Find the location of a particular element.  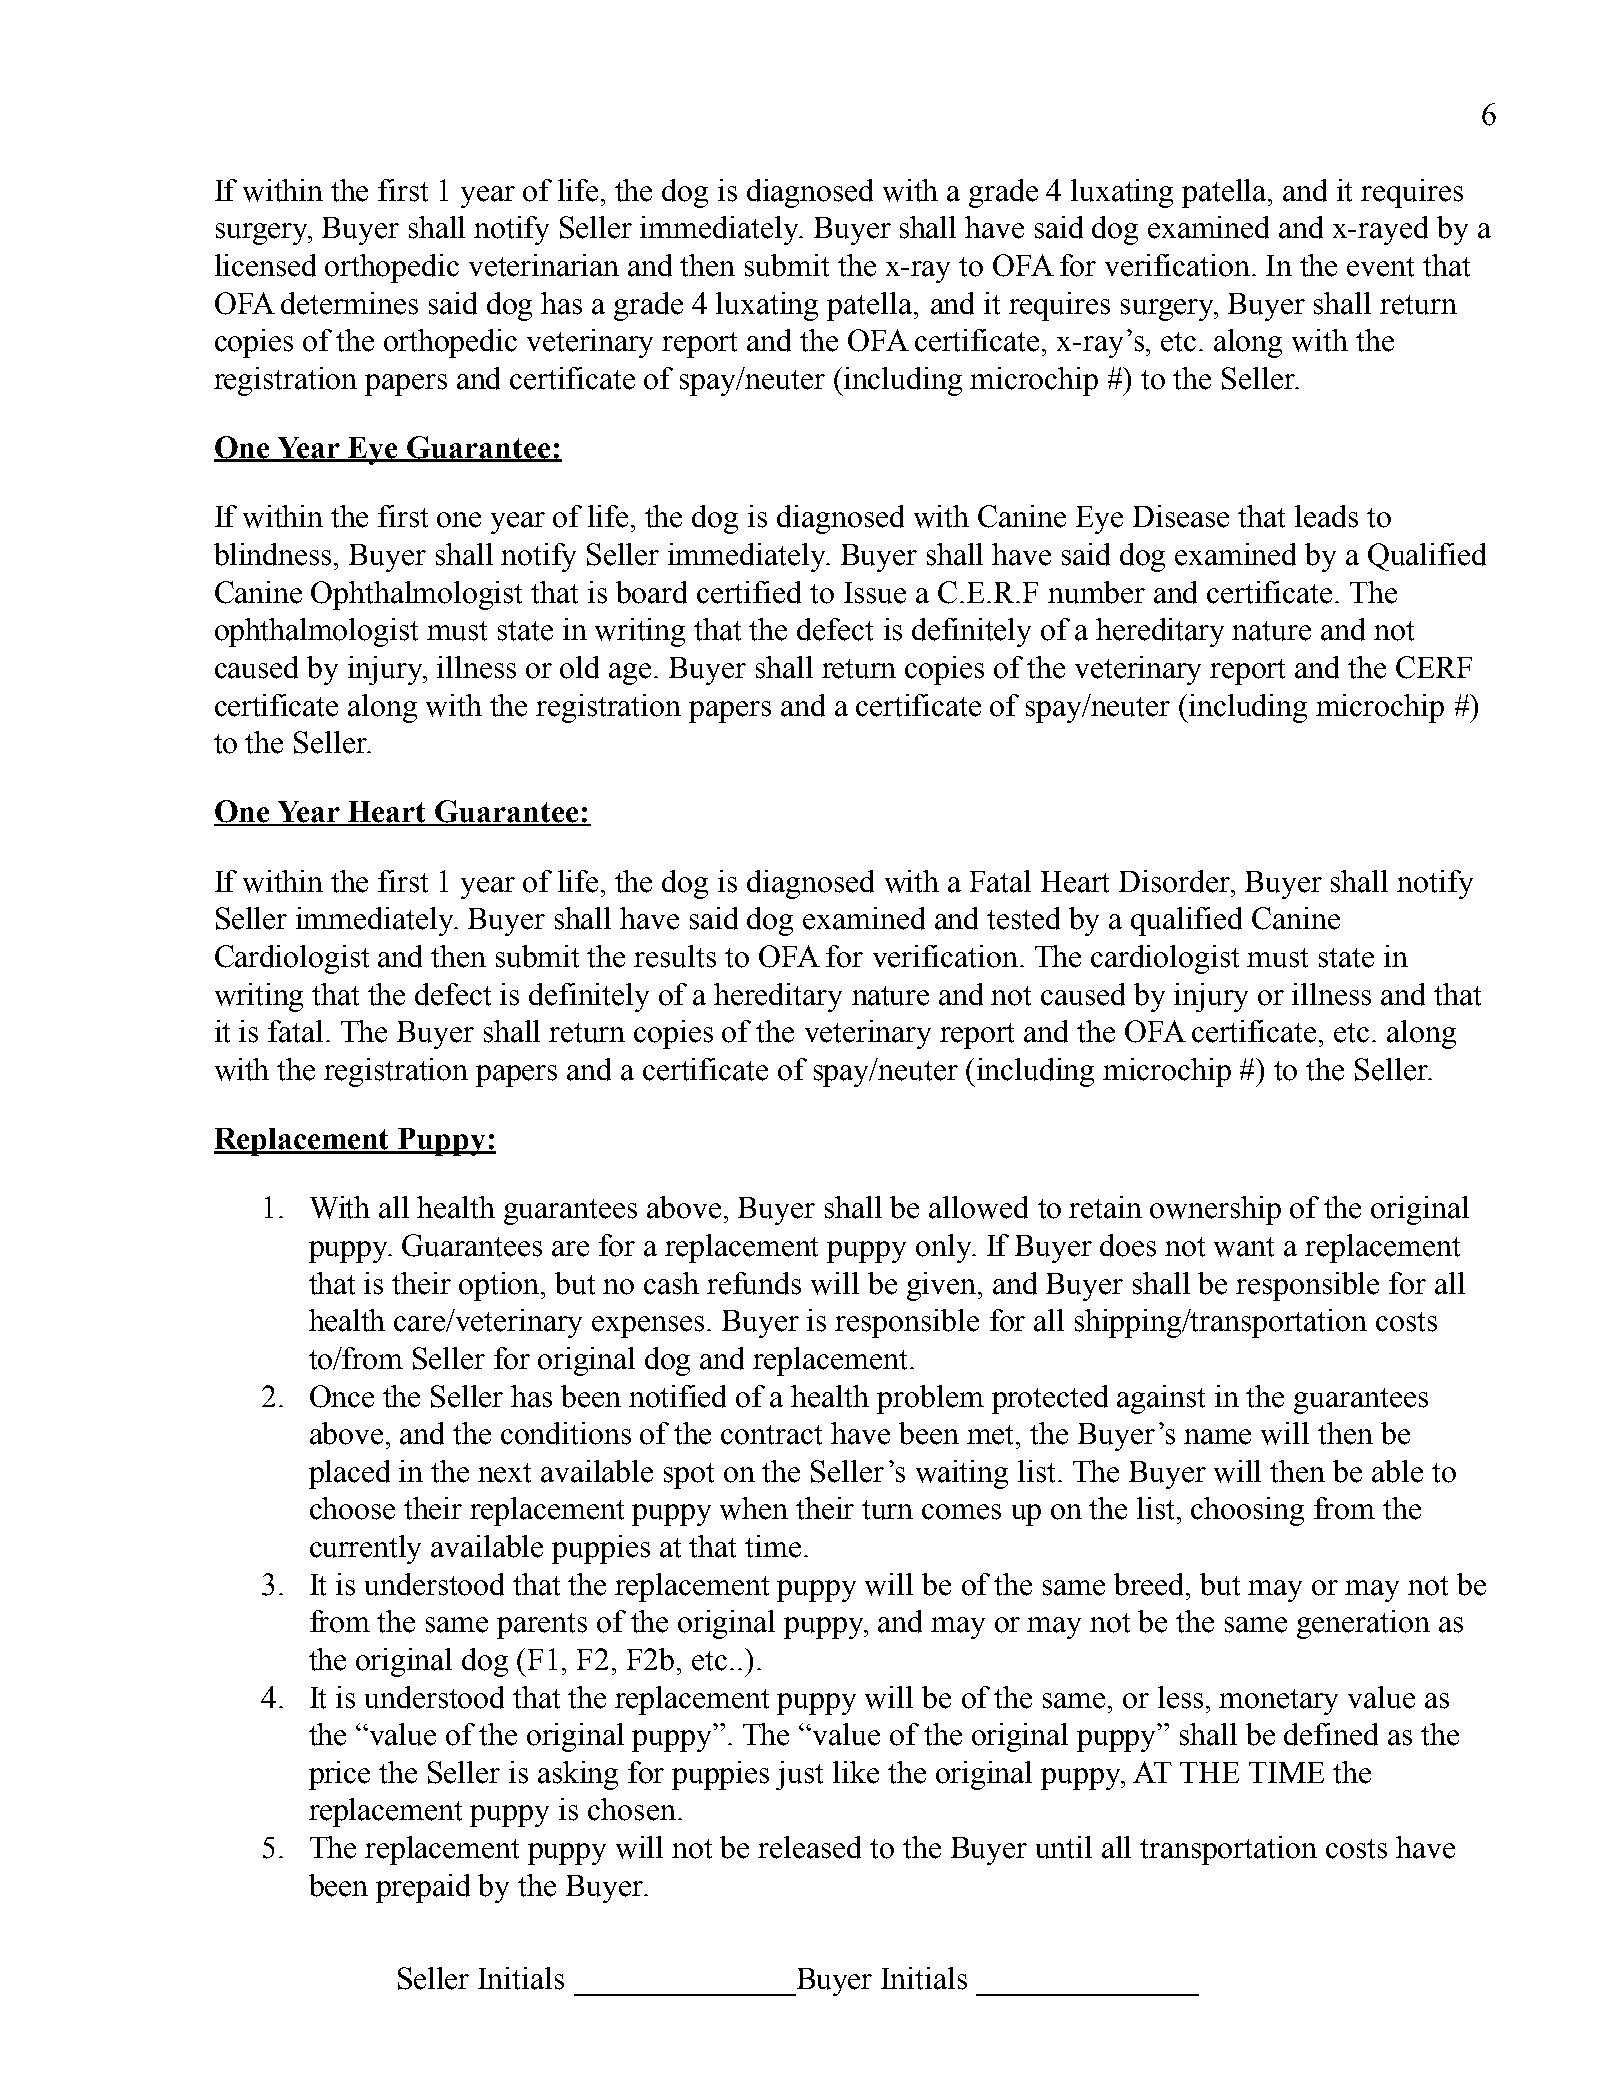

determines is located at coordinates (349, 303).
